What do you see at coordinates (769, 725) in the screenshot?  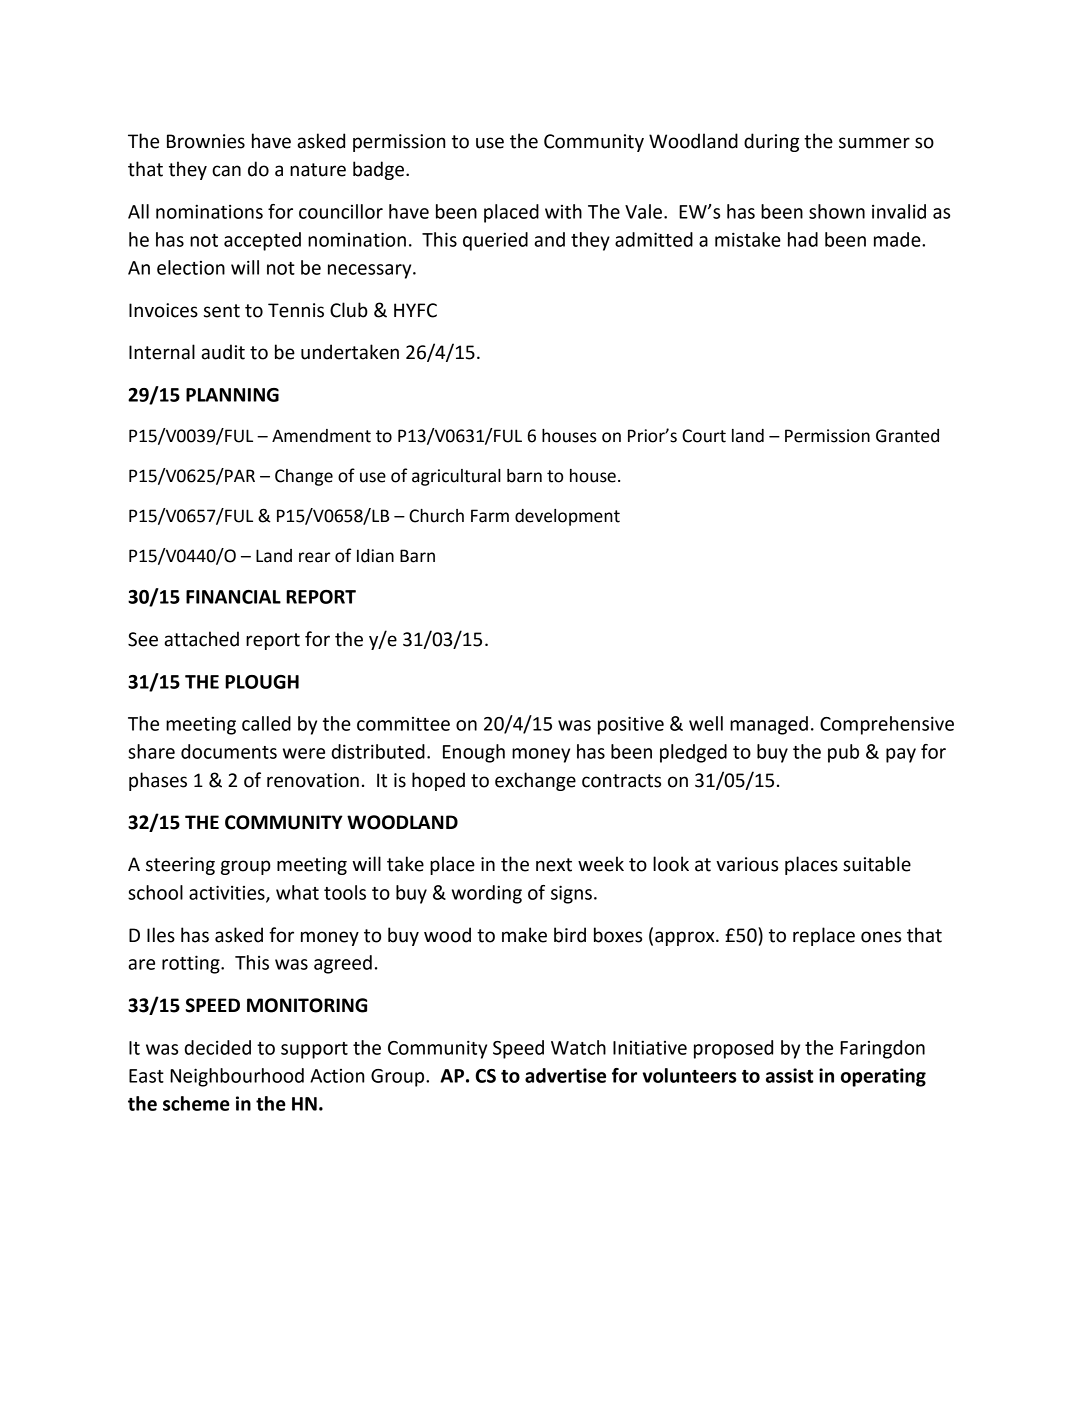 I see `managed` at bounding box center [769, 725].
